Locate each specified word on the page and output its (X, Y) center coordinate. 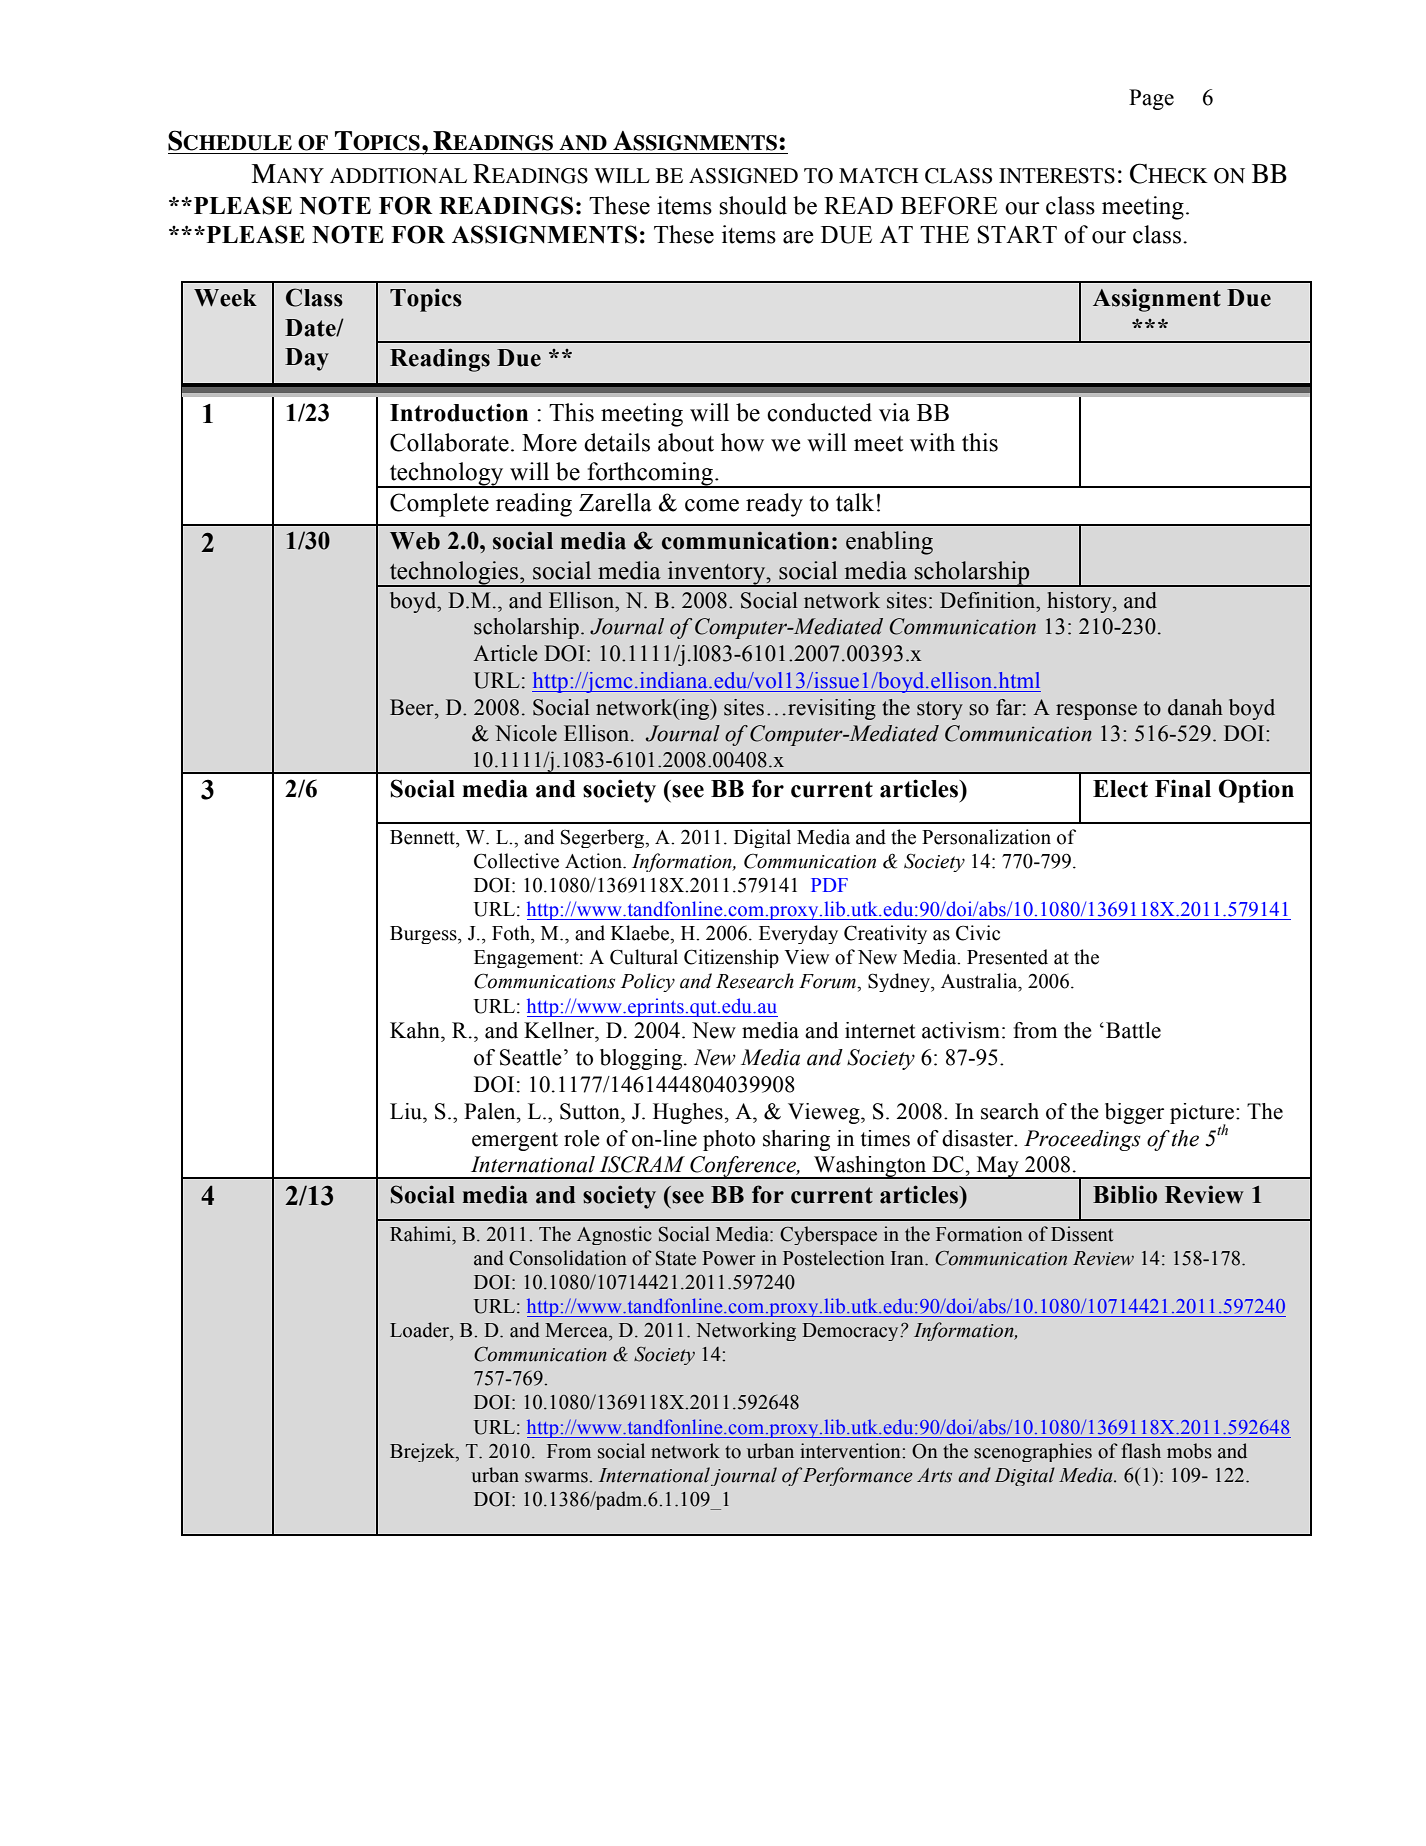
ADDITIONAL (398, 176)
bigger (1134, 1113)
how (742, 442)
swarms (557, 1477)
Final (1183, 788)
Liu (407, 1111)
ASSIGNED (743, 176)
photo (729, 1140)
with (932, 442)
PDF (829, 885)
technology (447, 475)
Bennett (423, 837)
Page (1151, 99)
